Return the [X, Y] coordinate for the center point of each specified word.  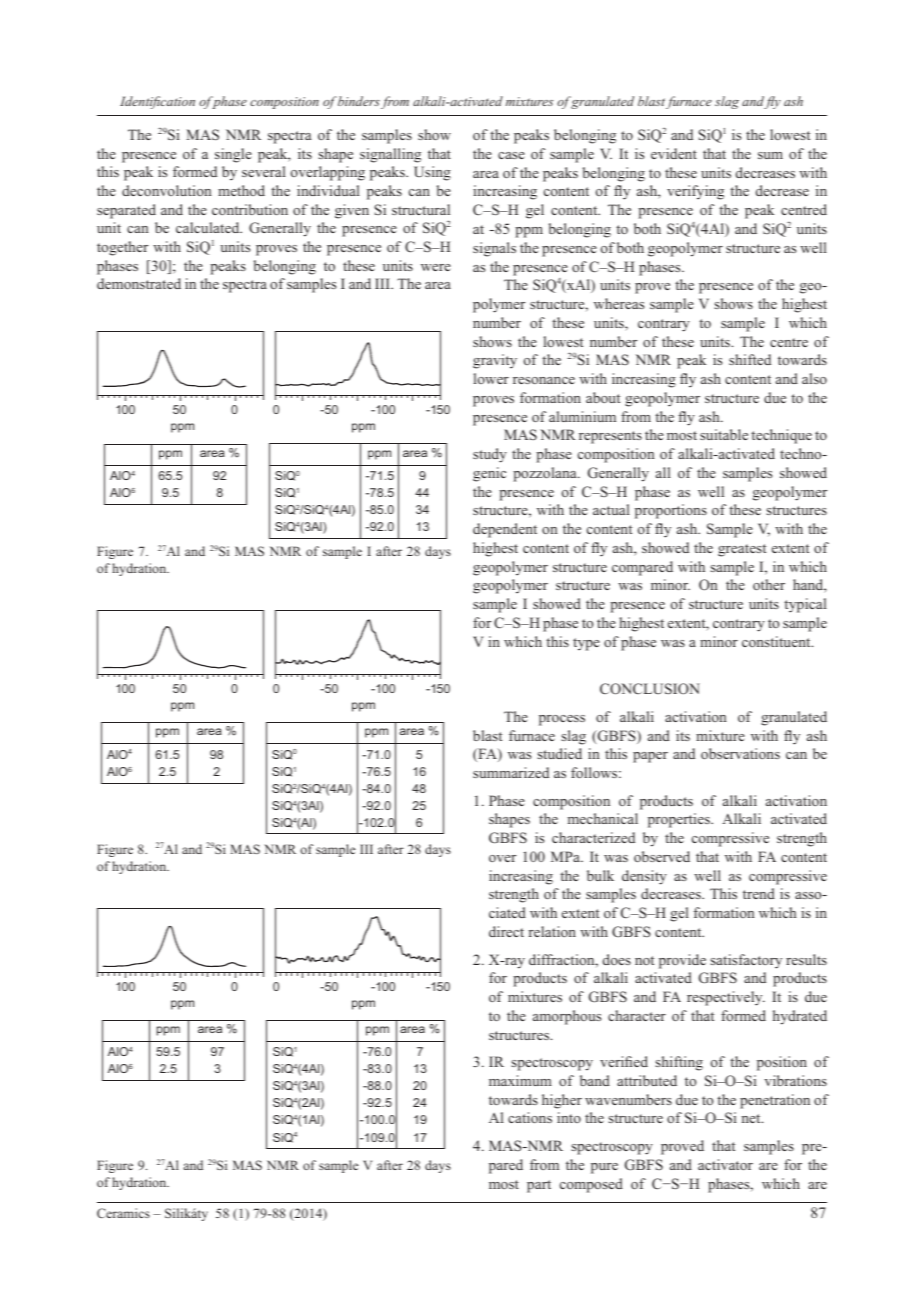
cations [530, 1117]
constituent [777, 641]
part [539, 1186]
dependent [505, 530]
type [586, 644]
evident [674, 153]
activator [725, 1164]
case [511, 155]
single [233, 155]
